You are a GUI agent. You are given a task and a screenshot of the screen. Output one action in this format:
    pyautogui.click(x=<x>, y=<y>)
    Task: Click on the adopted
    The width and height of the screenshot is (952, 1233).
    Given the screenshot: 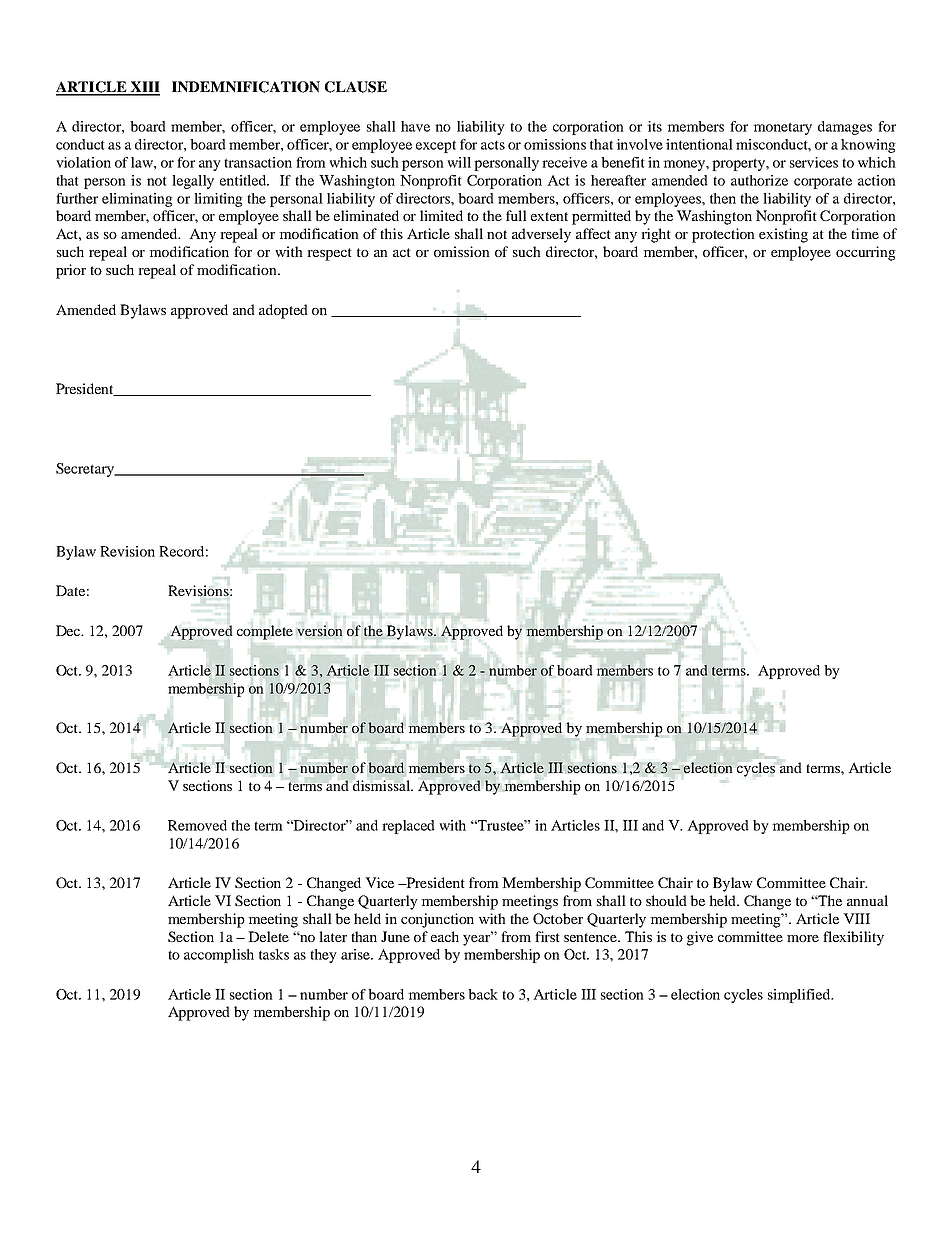 What is the action you would take?
    pyautogui.click(x=283, y=311)
